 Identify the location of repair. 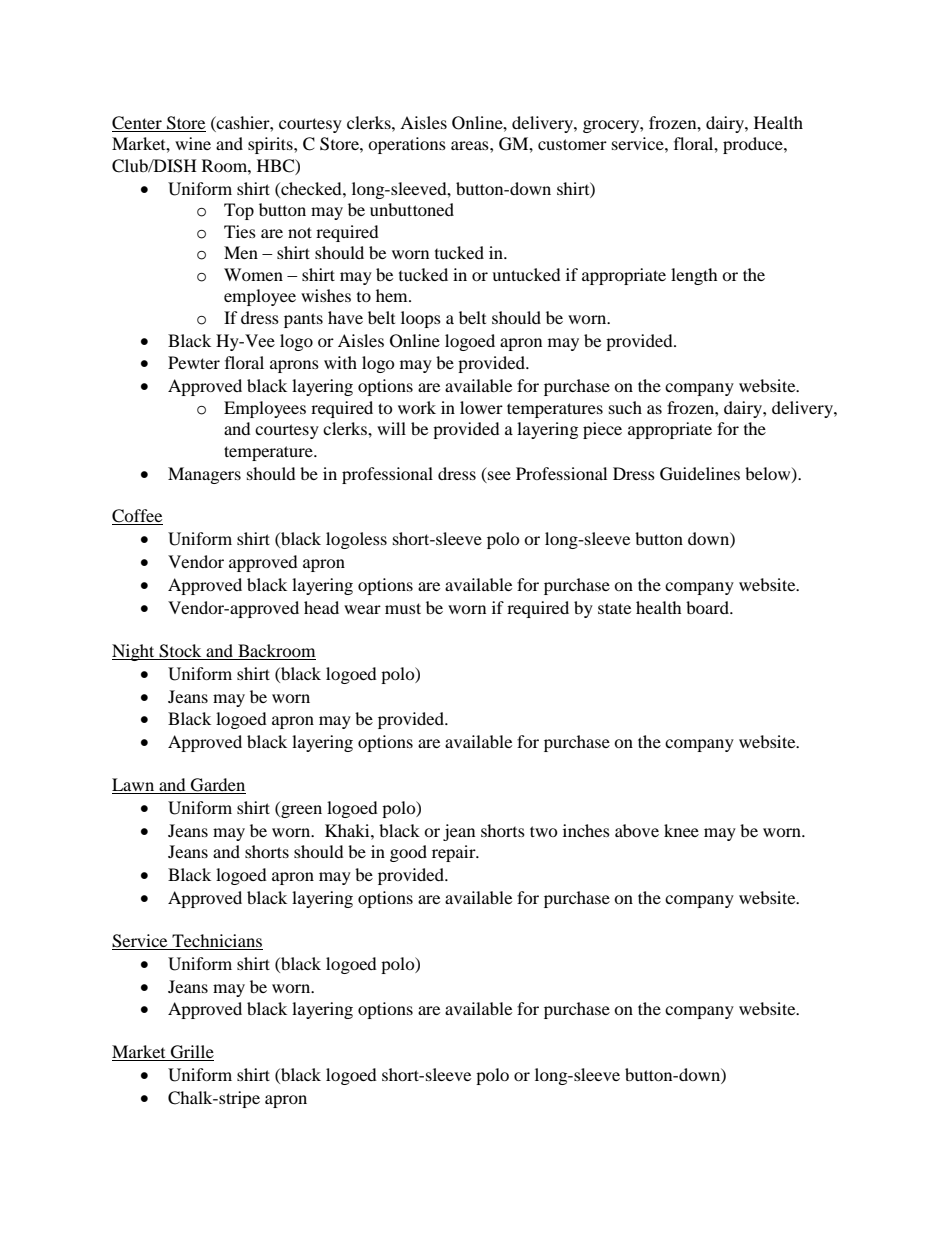
(455, 853).
